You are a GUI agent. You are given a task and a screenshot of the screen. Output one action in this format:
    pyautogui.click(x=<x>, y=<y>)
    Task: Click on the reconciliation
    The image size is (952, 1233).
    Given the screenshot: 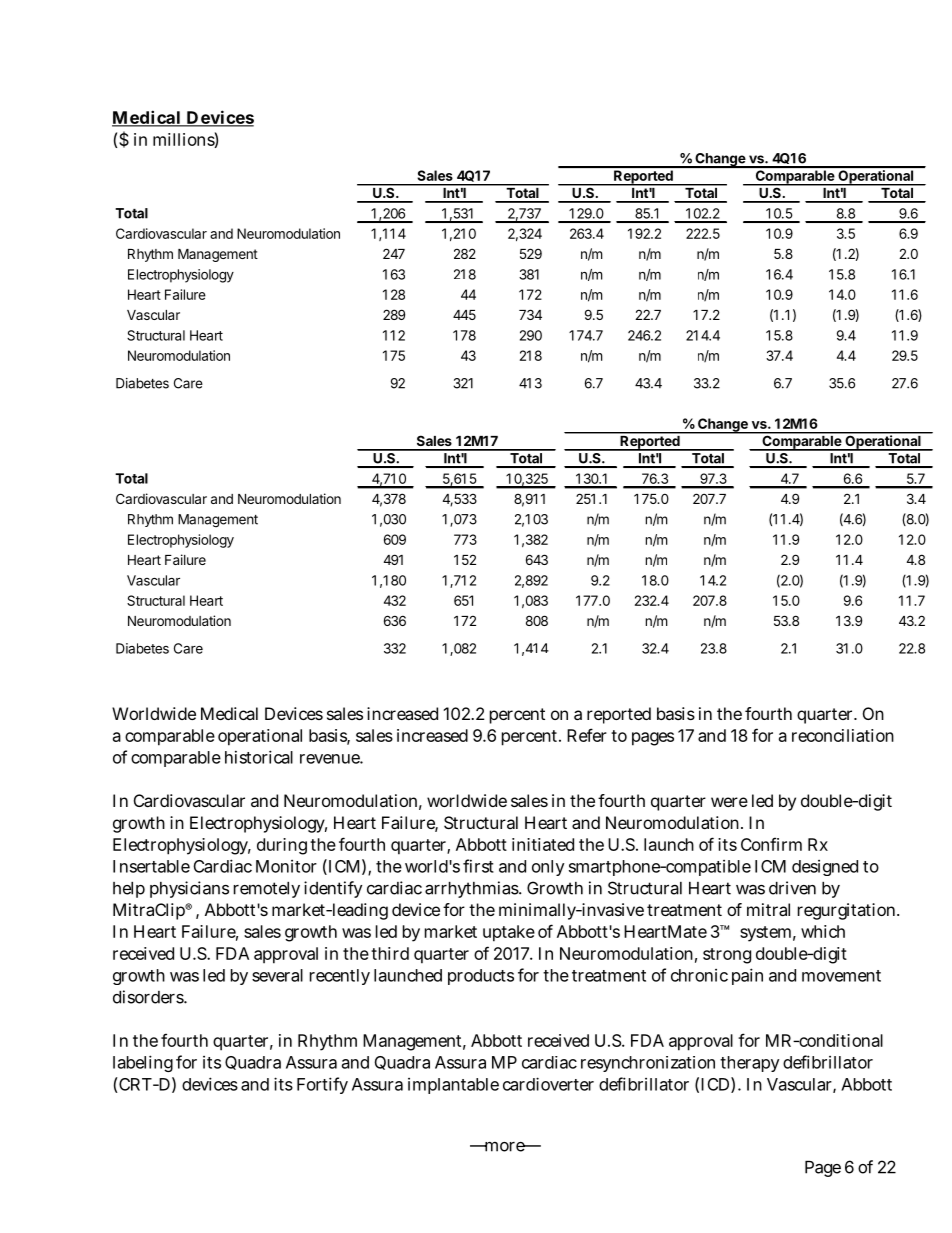 What is the action you would take?
    pyautogui.click(x=843, y=735)
